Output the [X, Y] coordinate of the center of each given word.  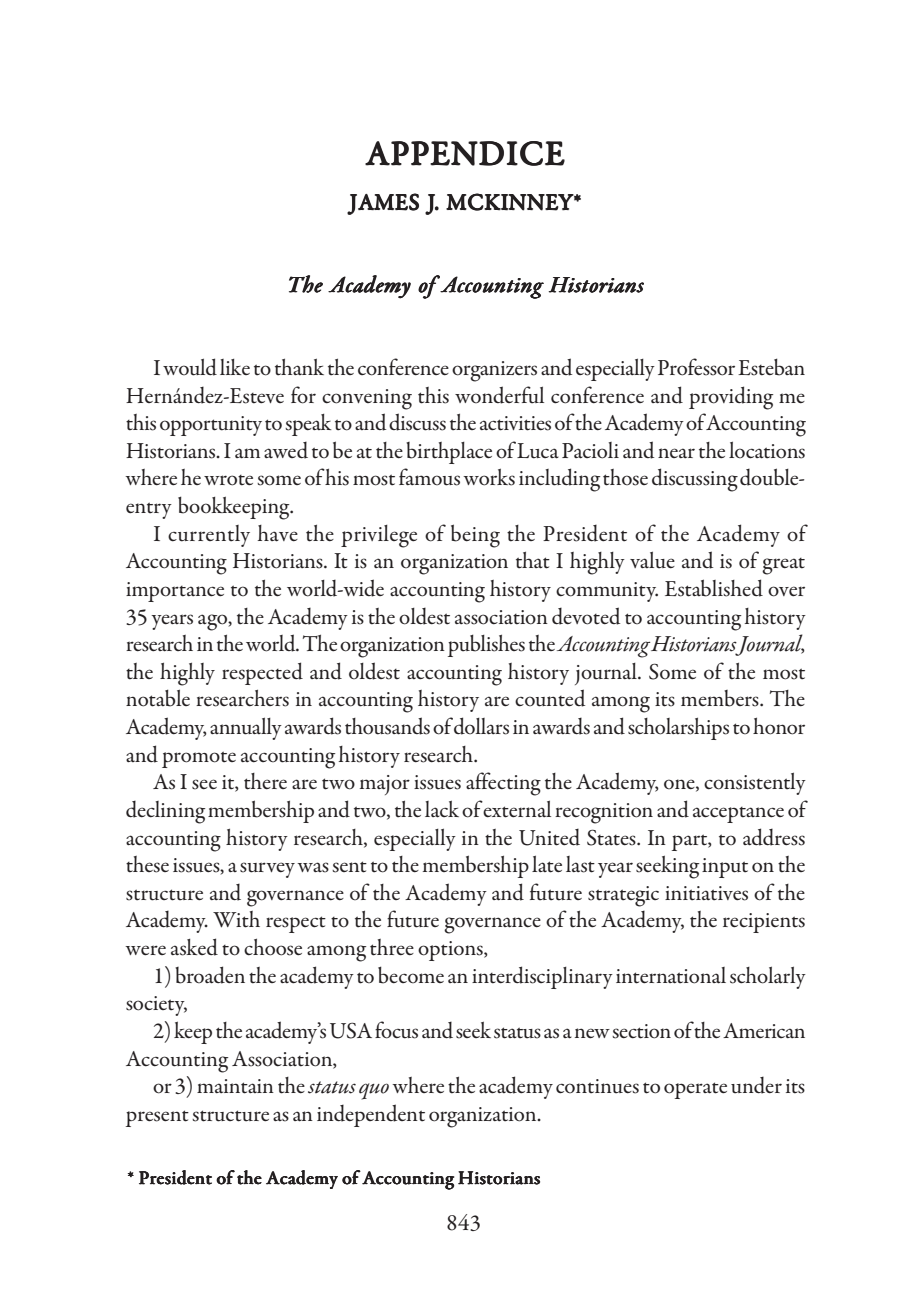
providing [731, 398]
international [671, 975]
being [475, 536]
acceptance [738, 815]
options [451, 951]
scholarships [678, 729]
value [652, 560]
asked [194, 947]
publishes [486, 645]
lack [442, 809]
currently [209, 536]
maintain [235, 1086]
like [235, 367]
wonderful [499, 395]
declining [165, 812]
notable [158, 698]
